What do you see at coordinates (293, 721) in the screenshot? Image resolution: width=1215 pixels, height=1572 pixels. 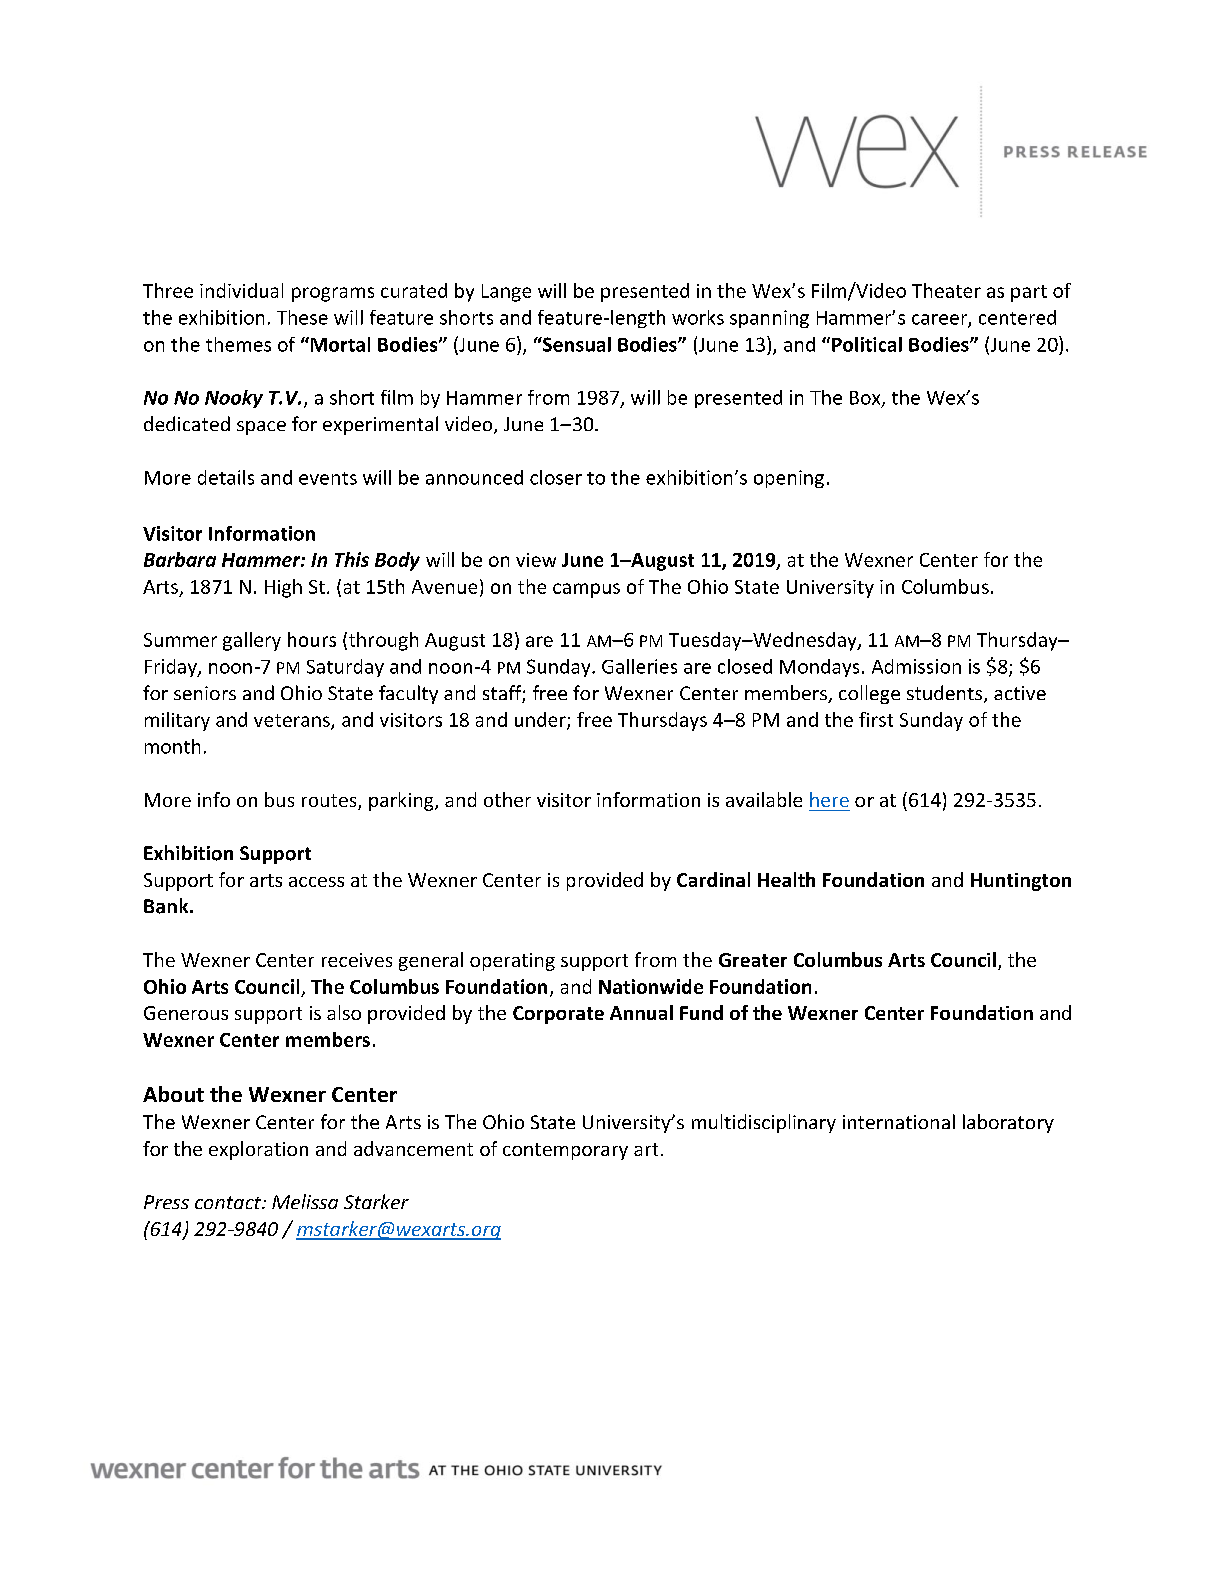 I see `veterans` at bounding box center [293, 721].
